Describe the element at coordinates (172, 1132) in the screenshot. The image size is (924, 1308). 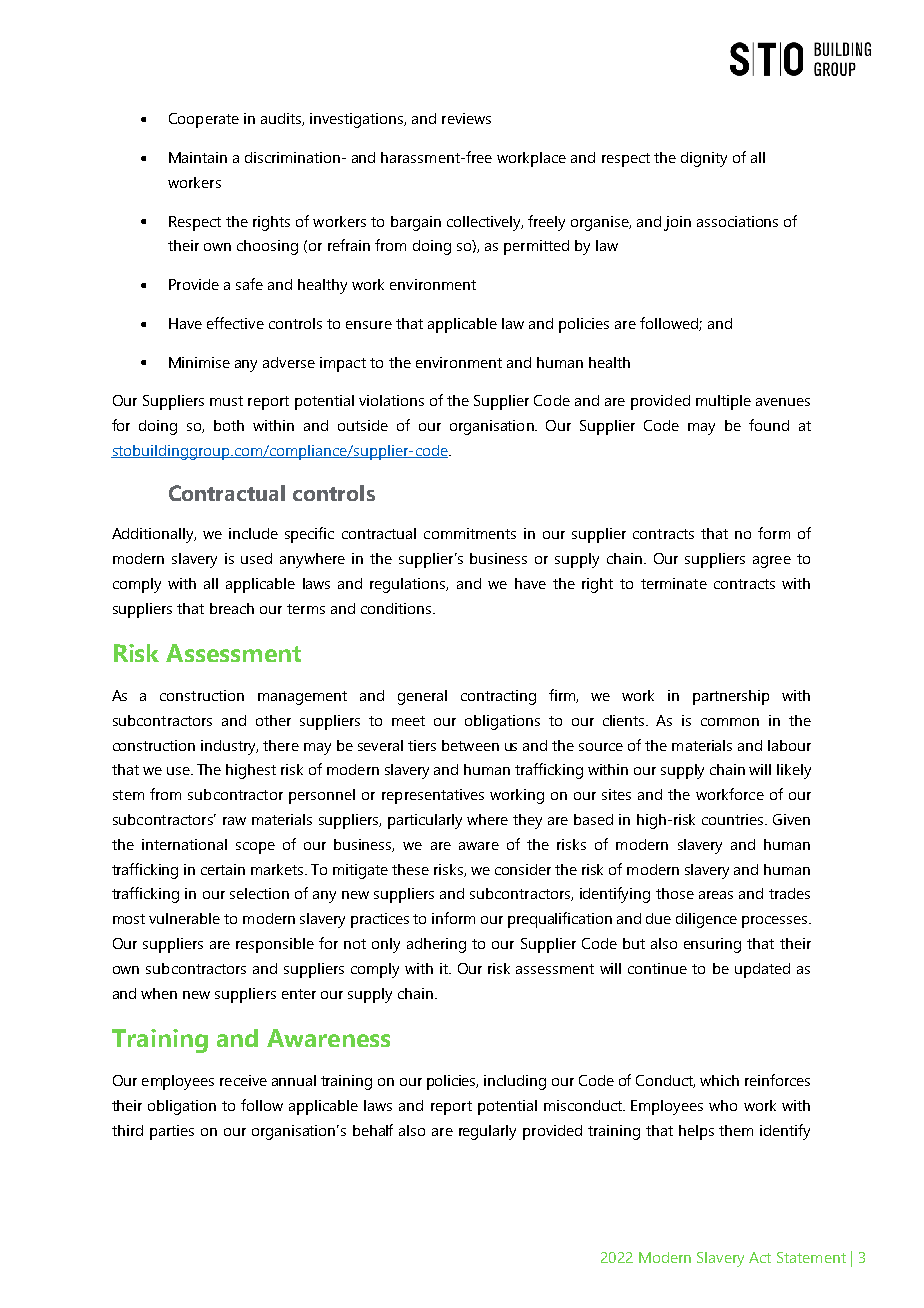
I see `parties` at that location.
